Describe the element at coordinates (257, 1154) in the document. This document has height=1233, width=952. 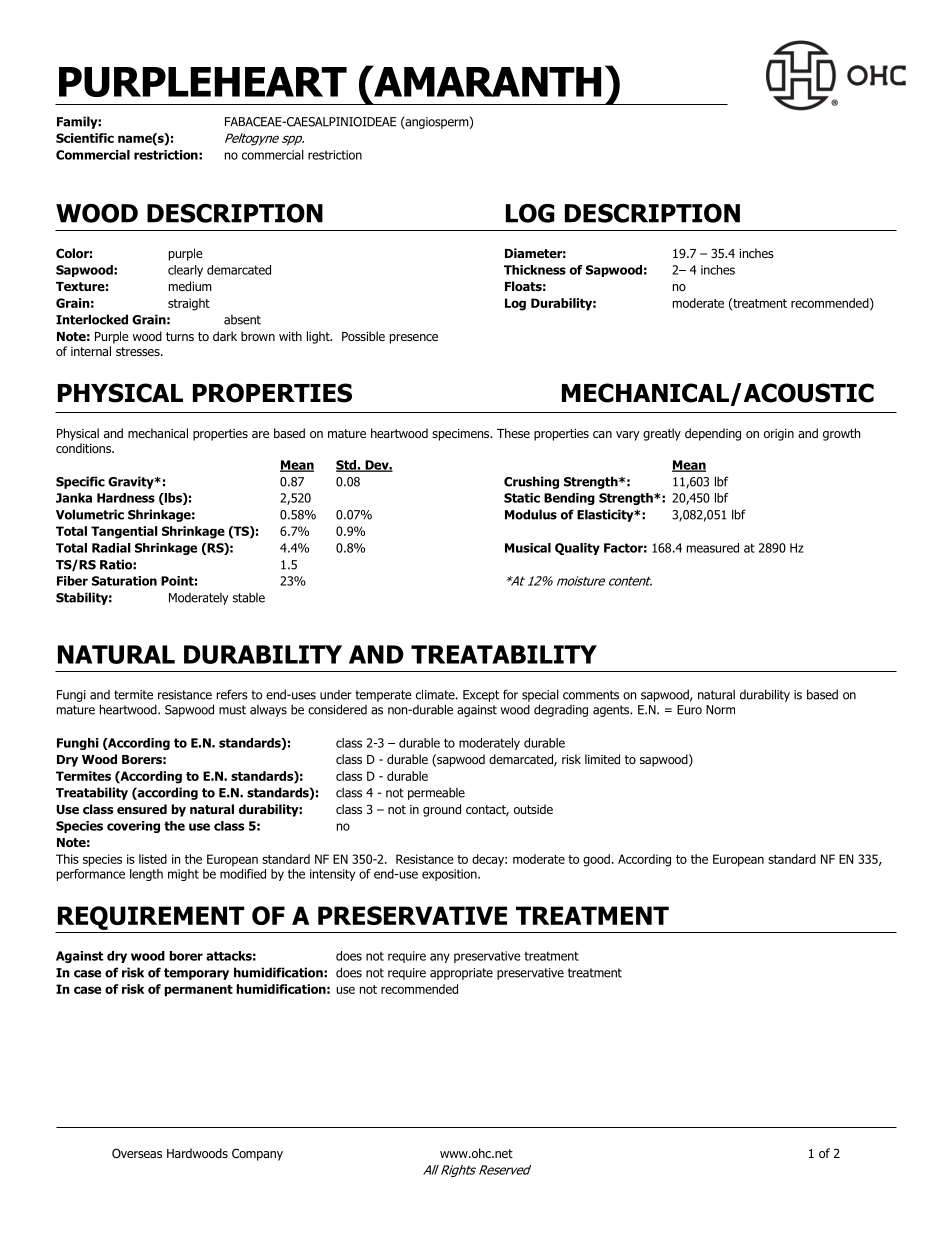
I see `Company` at that location.
